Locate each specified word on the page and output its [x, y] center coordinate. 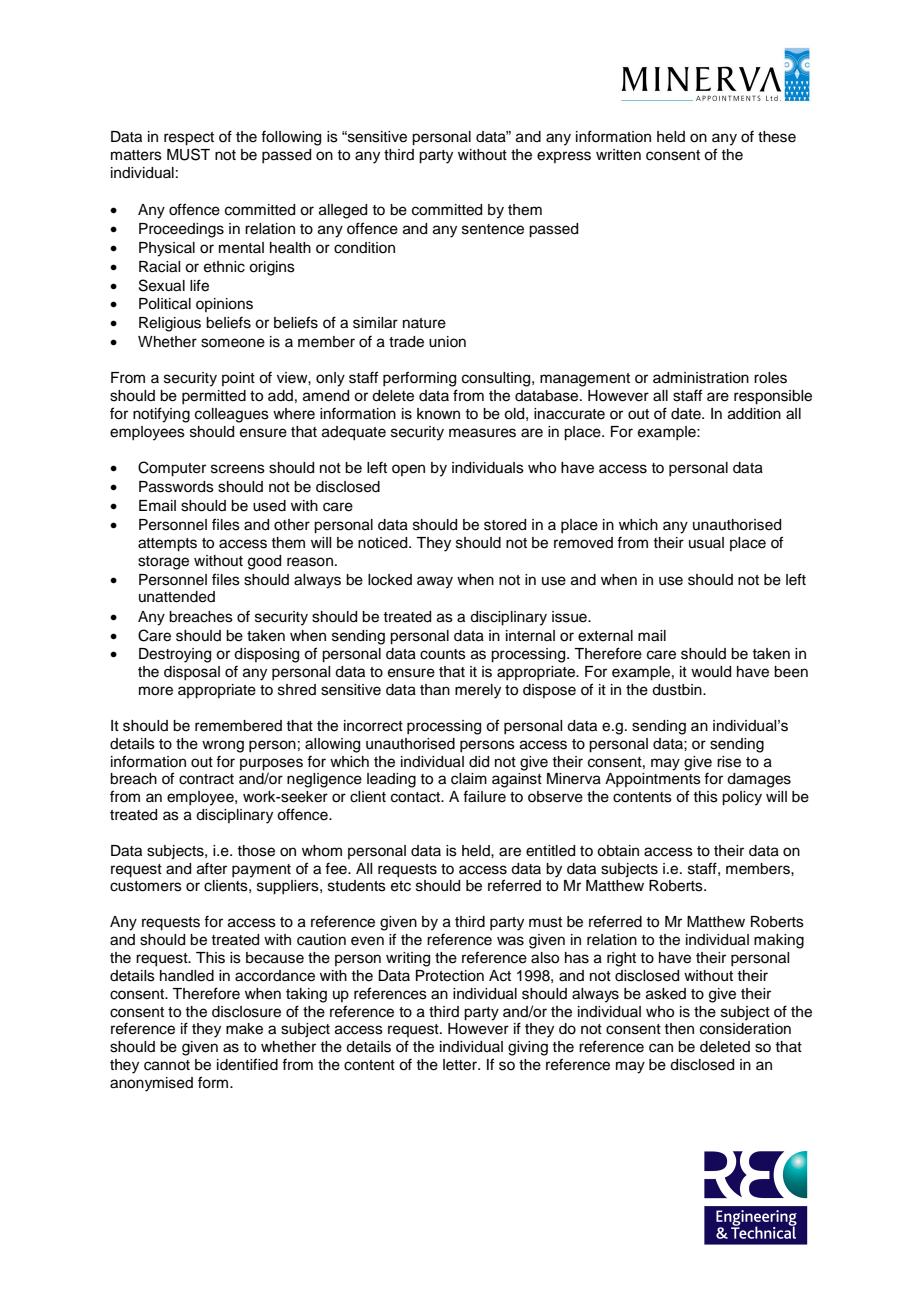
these [777, 137]
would [711, 672]
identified [247, 1064]
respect [189, 139]
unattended [177, 597]
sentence [493, 229]
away [435, 582]
